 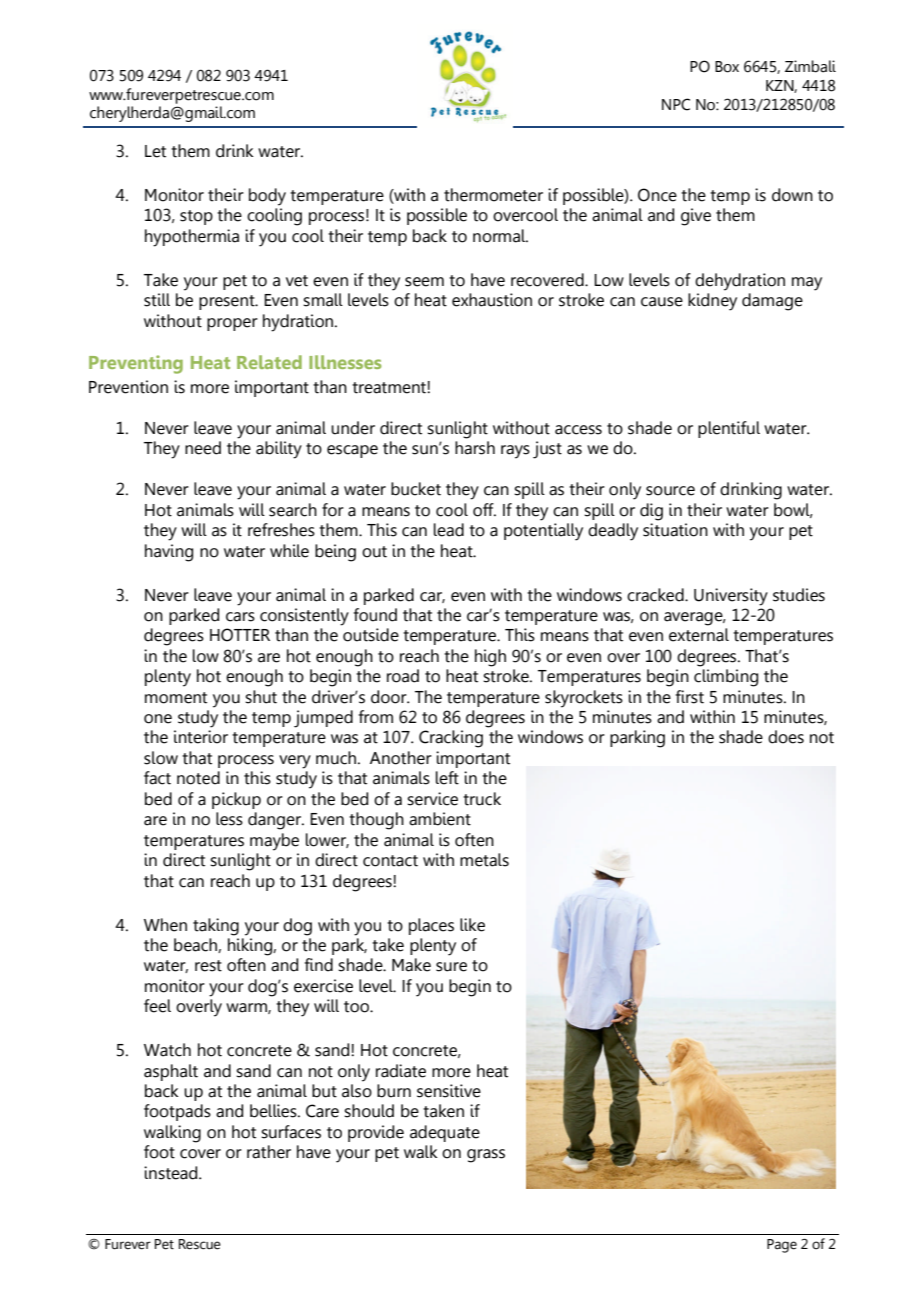 What do you see at coordinates (281, 530) in the image?
I see `refreshes` at bounding box center [281, 530].
